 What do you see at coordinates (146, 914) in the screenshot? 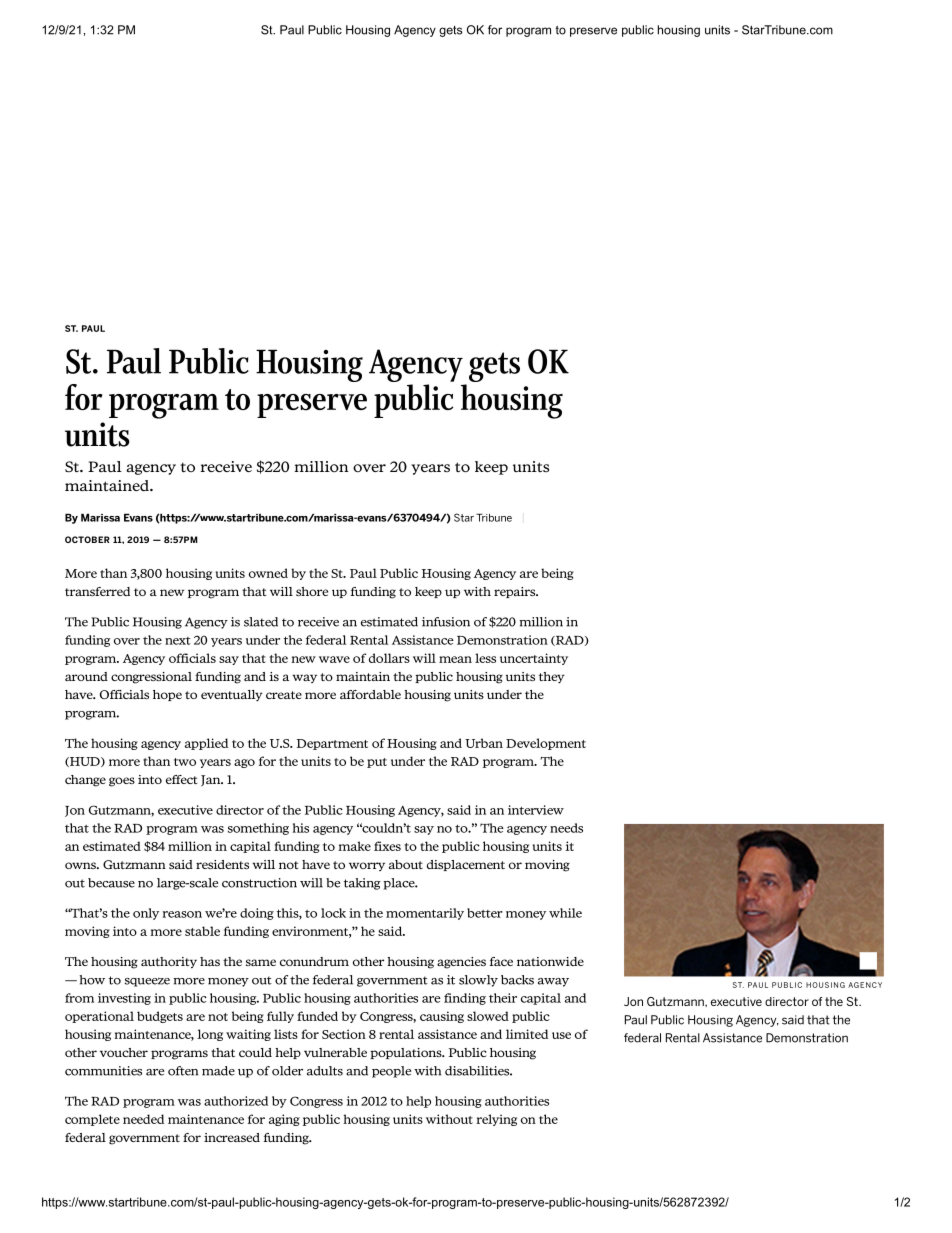
I see `only` at bounding box center [146, 914].
